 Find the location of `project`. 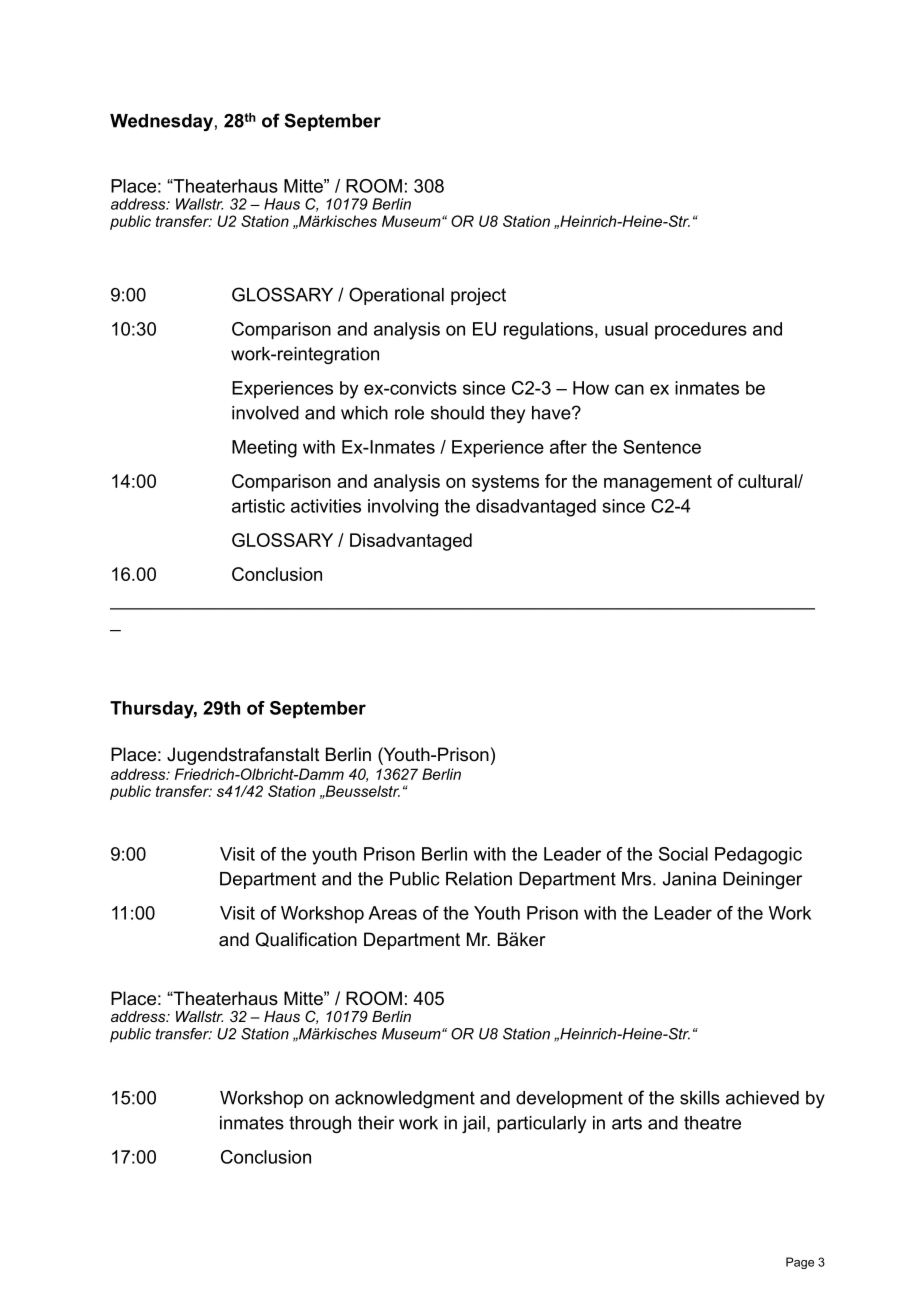

project is located at coordinates (478, 296).
